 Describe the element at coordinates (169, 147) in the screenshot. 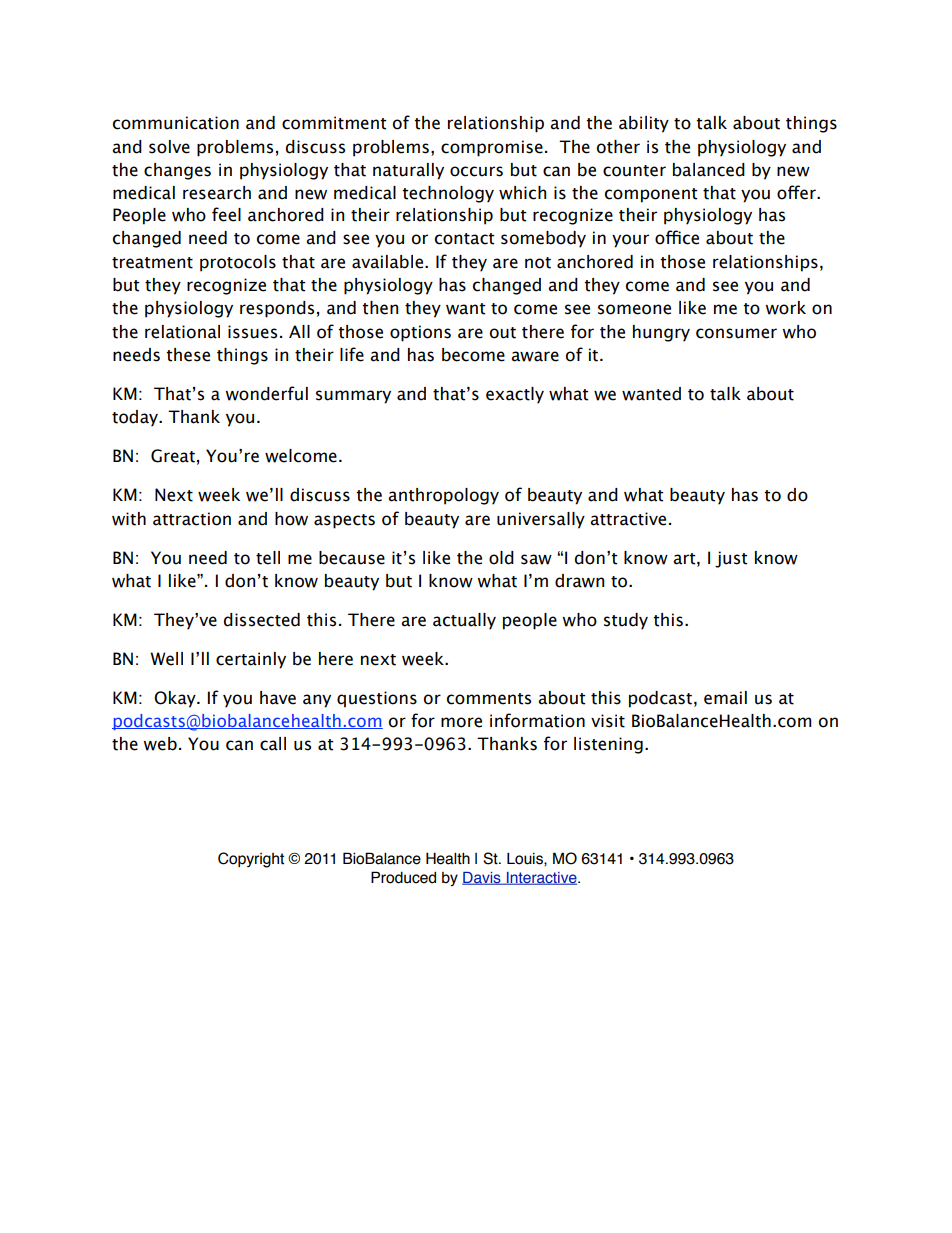

I see `solve` at that location.
